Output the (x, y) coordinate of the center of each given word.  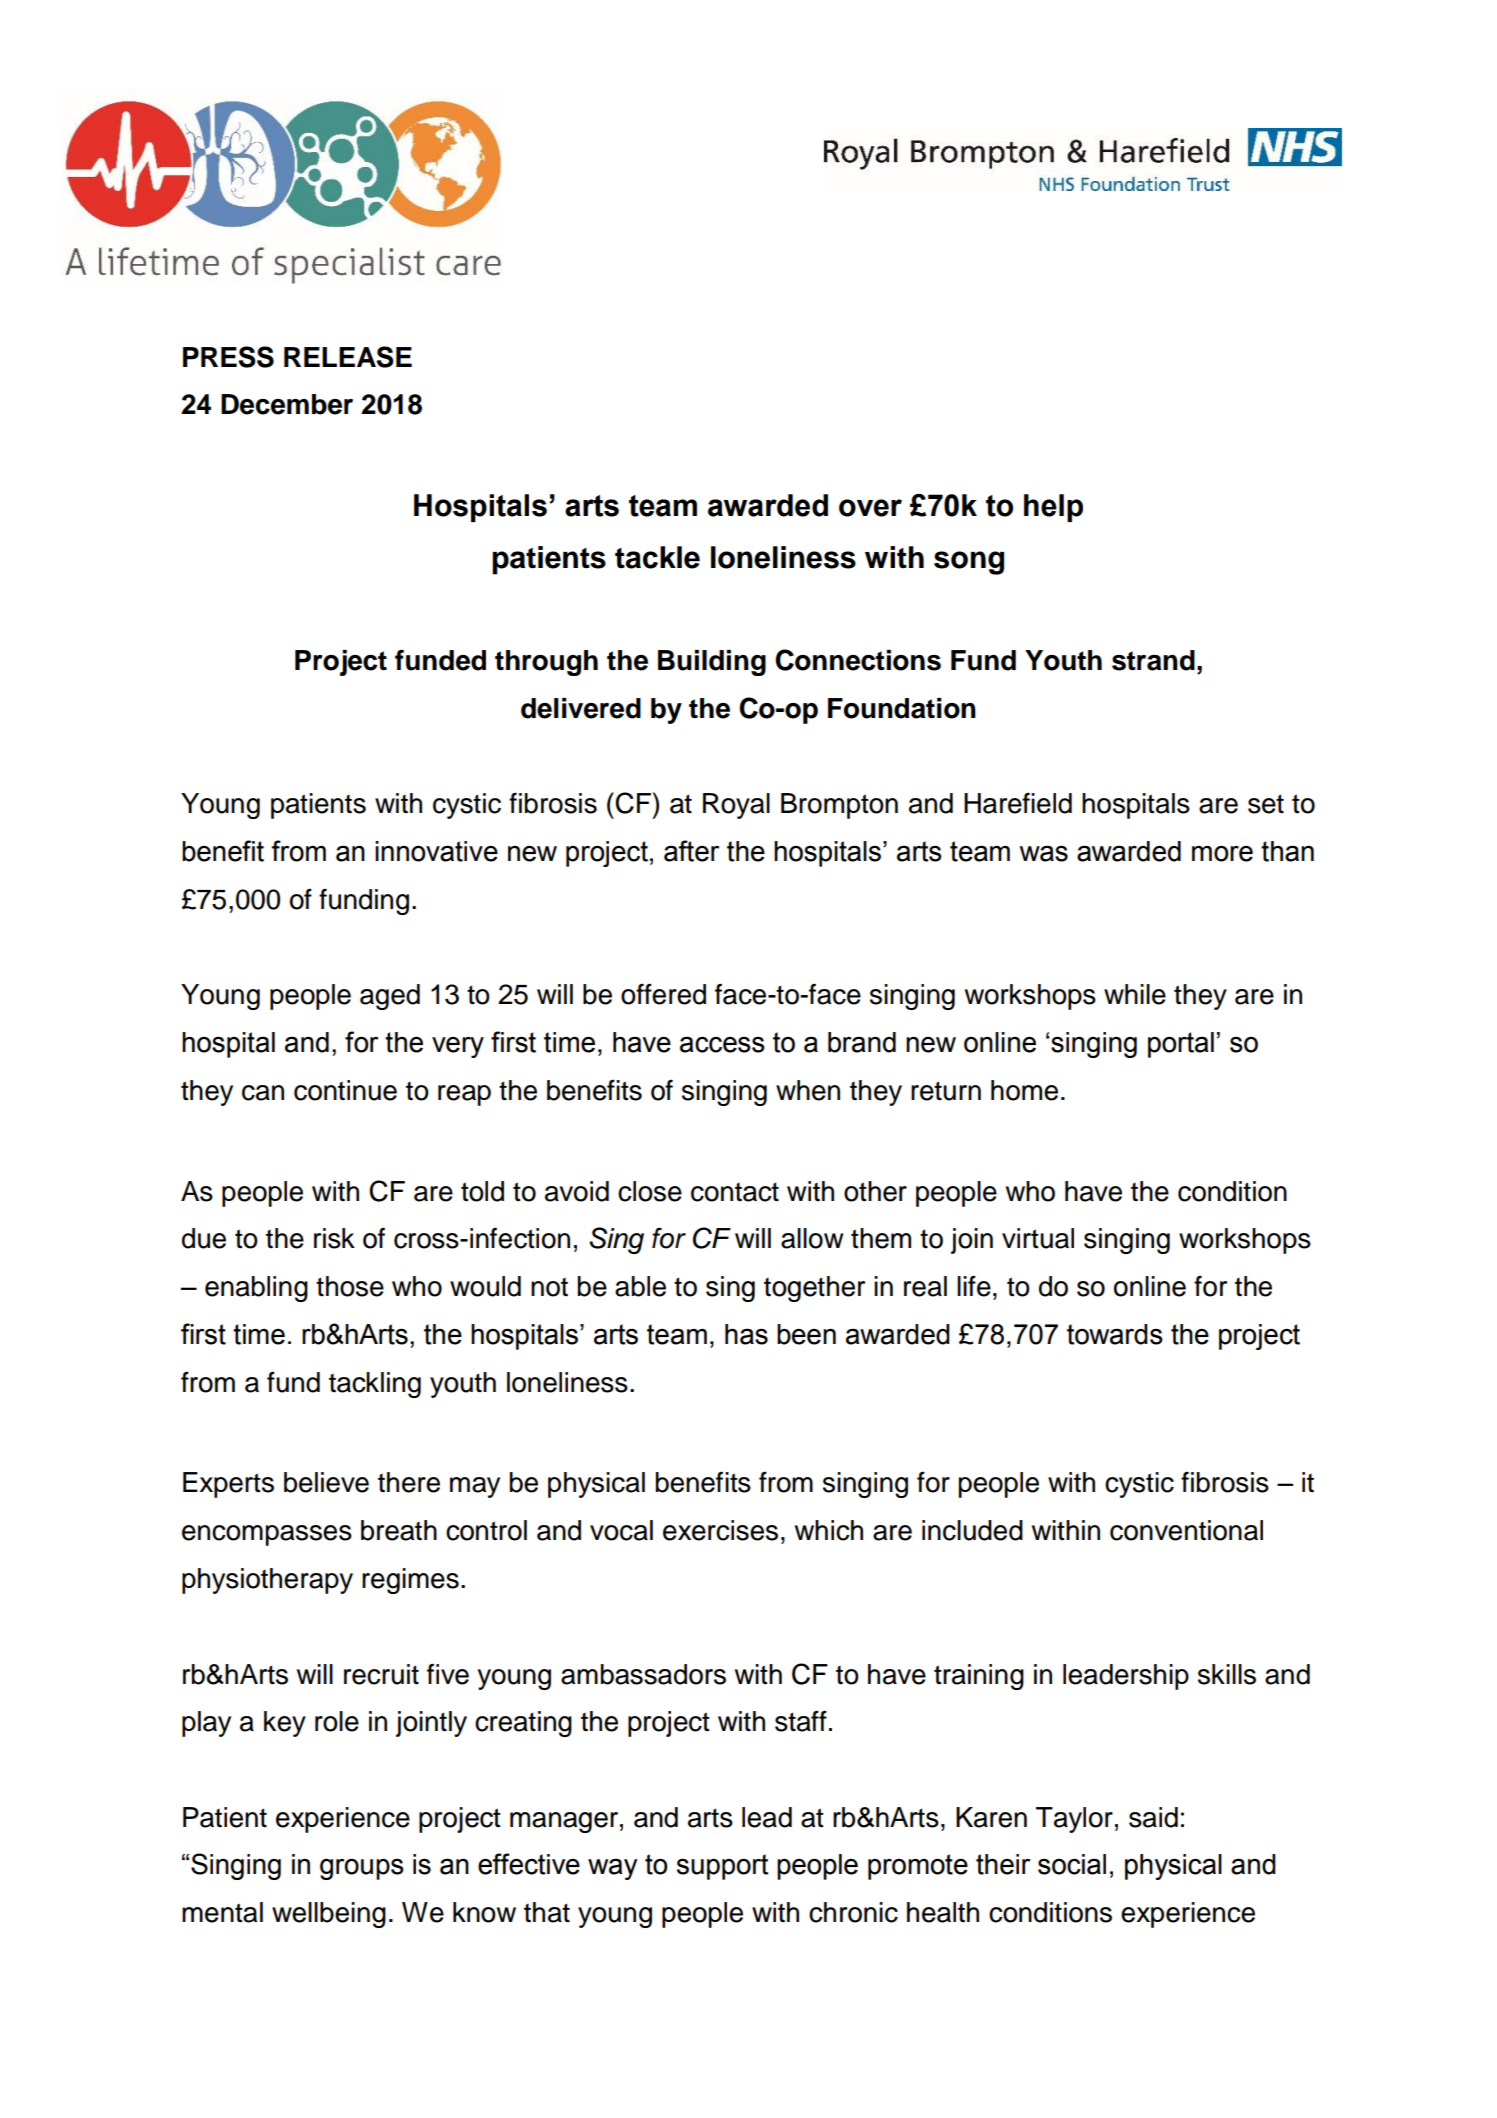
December (287, 404)
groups (362, 1869)
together (814, 1289)
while (1135, 994)
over (870, 508)
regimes (410, 1581)
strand (1153, 660)
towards (1115, 1334)
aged (390, 997)
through (546, 663)
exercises (720, 1530)
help (1053, 508)
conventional (1186, 1530)
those (350, 1286)
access (722, 1044)
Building (712, 663)
